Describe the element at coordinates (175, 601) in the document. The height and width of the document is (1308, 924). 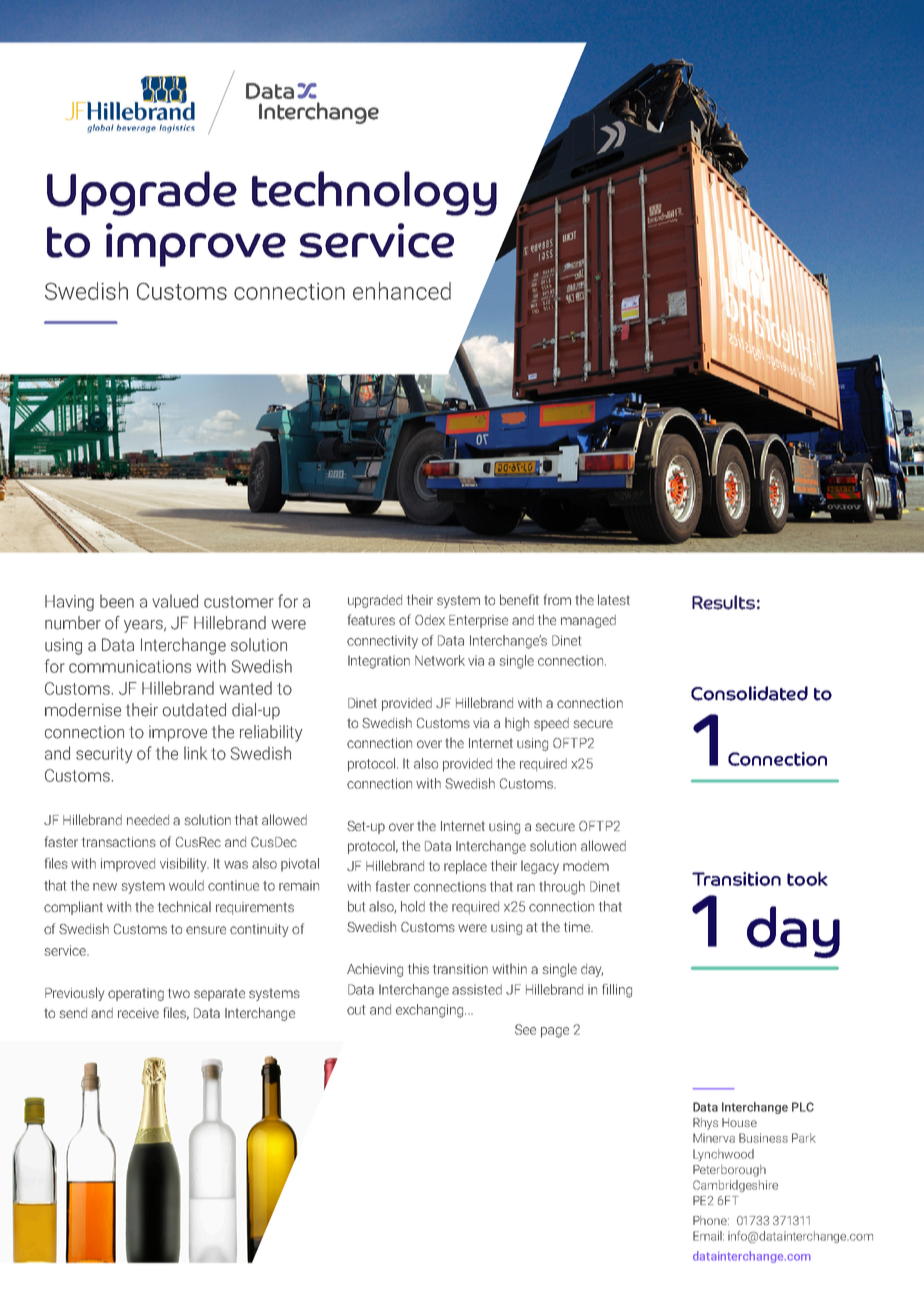
I see `valued` at that location.
